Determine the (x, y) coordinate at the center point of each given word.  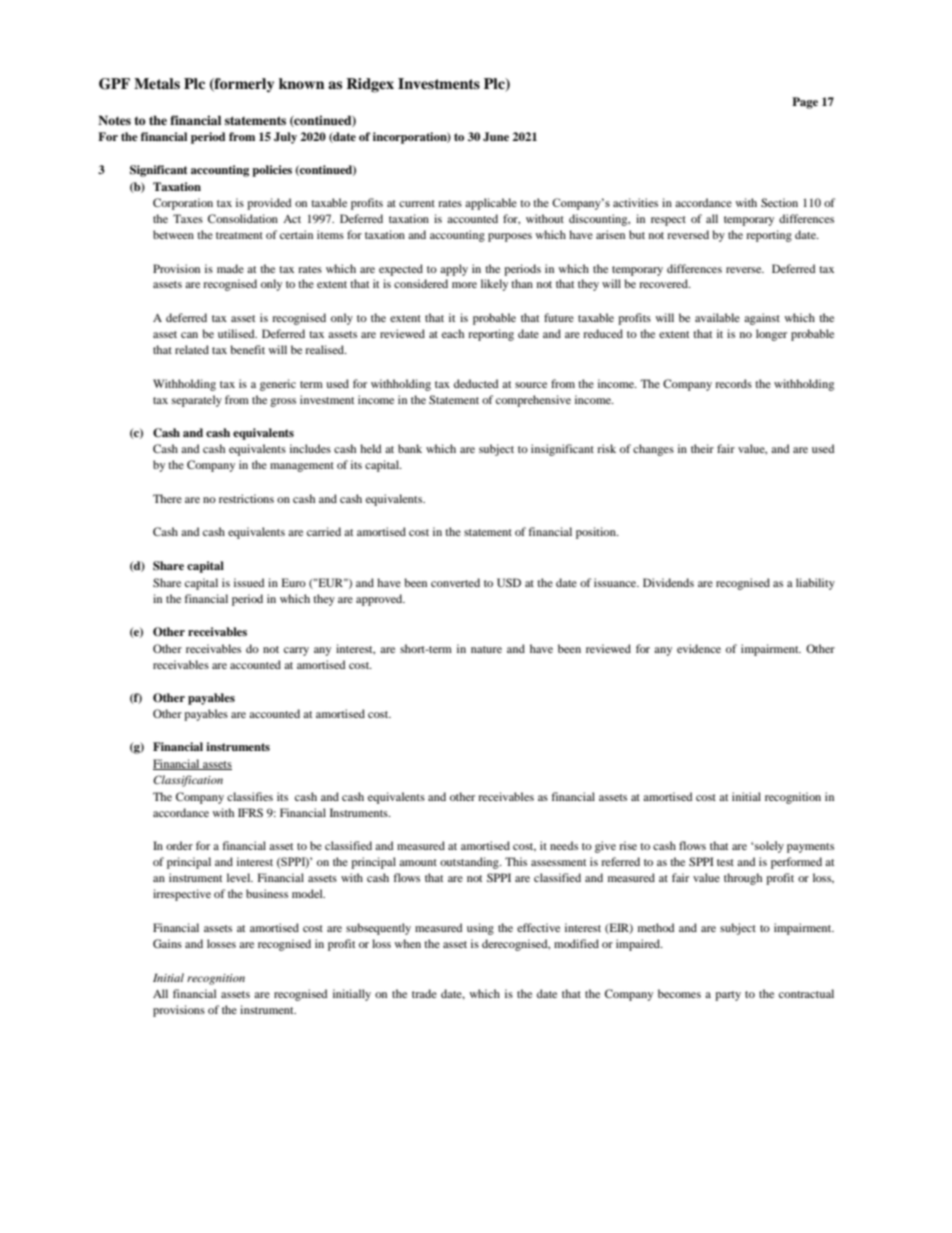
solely (769, 847)
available (717, 317)
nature (486, 649)
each (453, 333)
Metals (157, 83)
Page (805, 103)
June (496, 137)
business (267, 893)
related (192, 349)
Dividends (668, 582)
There (167, 498)
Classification (188, 781)
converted (455, 582)
